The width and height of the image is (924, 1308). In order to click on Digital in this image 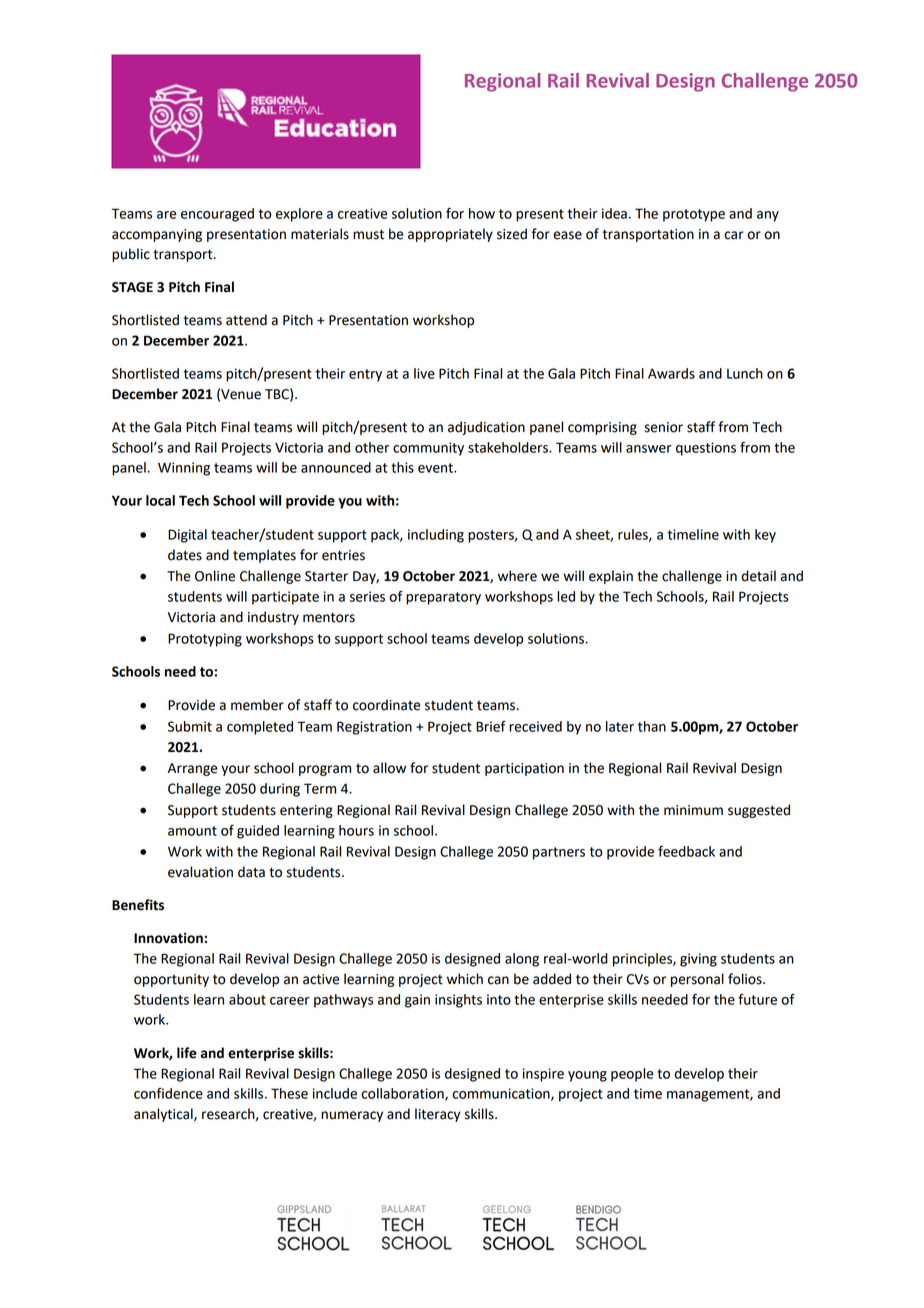, I will do `click(187, 536)`.
